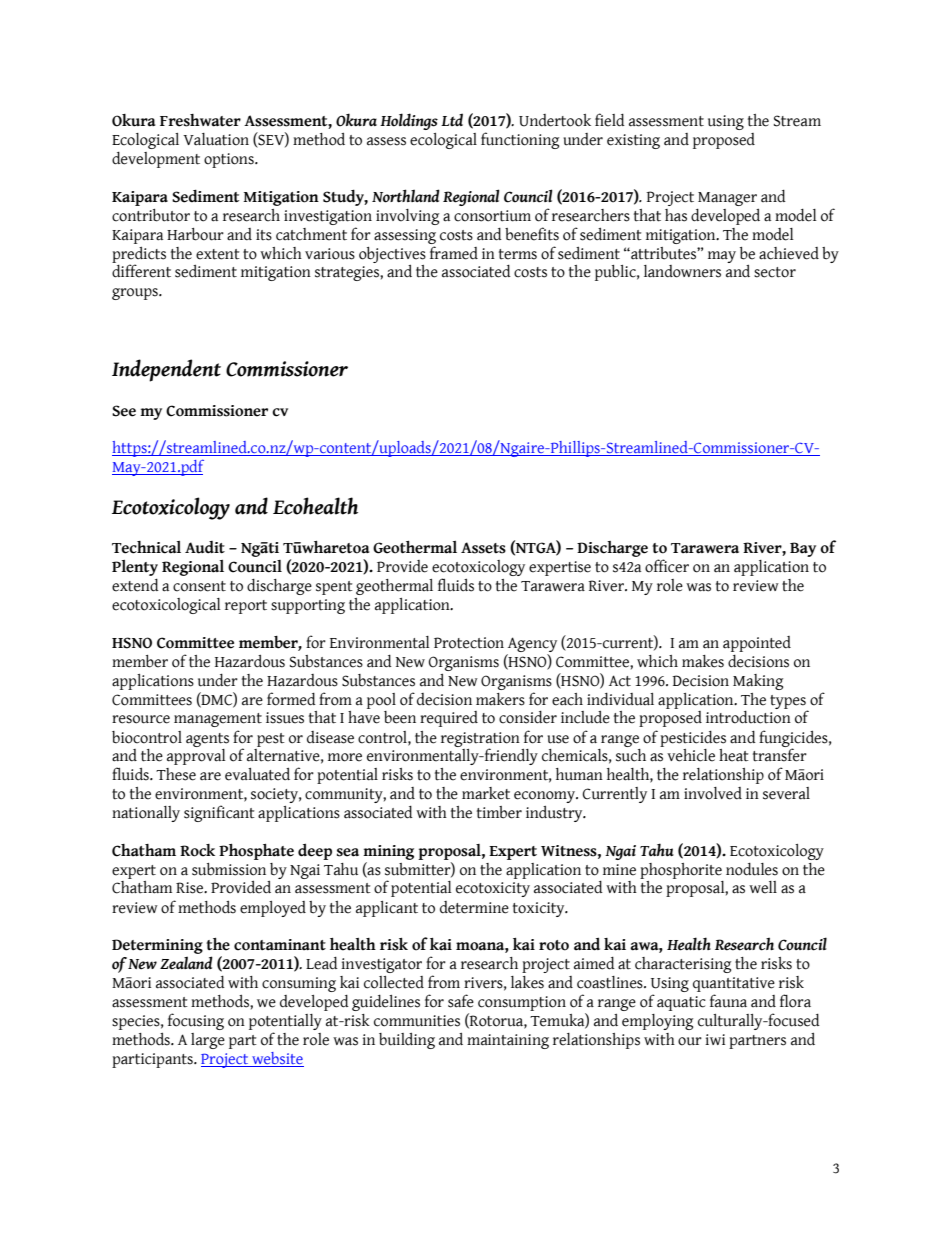 This screenshot has height=1233, width=952. What do you see at coordinates (452, 119) in the screenshot?
I see `Ltd` at bounding box center [452, 119].
